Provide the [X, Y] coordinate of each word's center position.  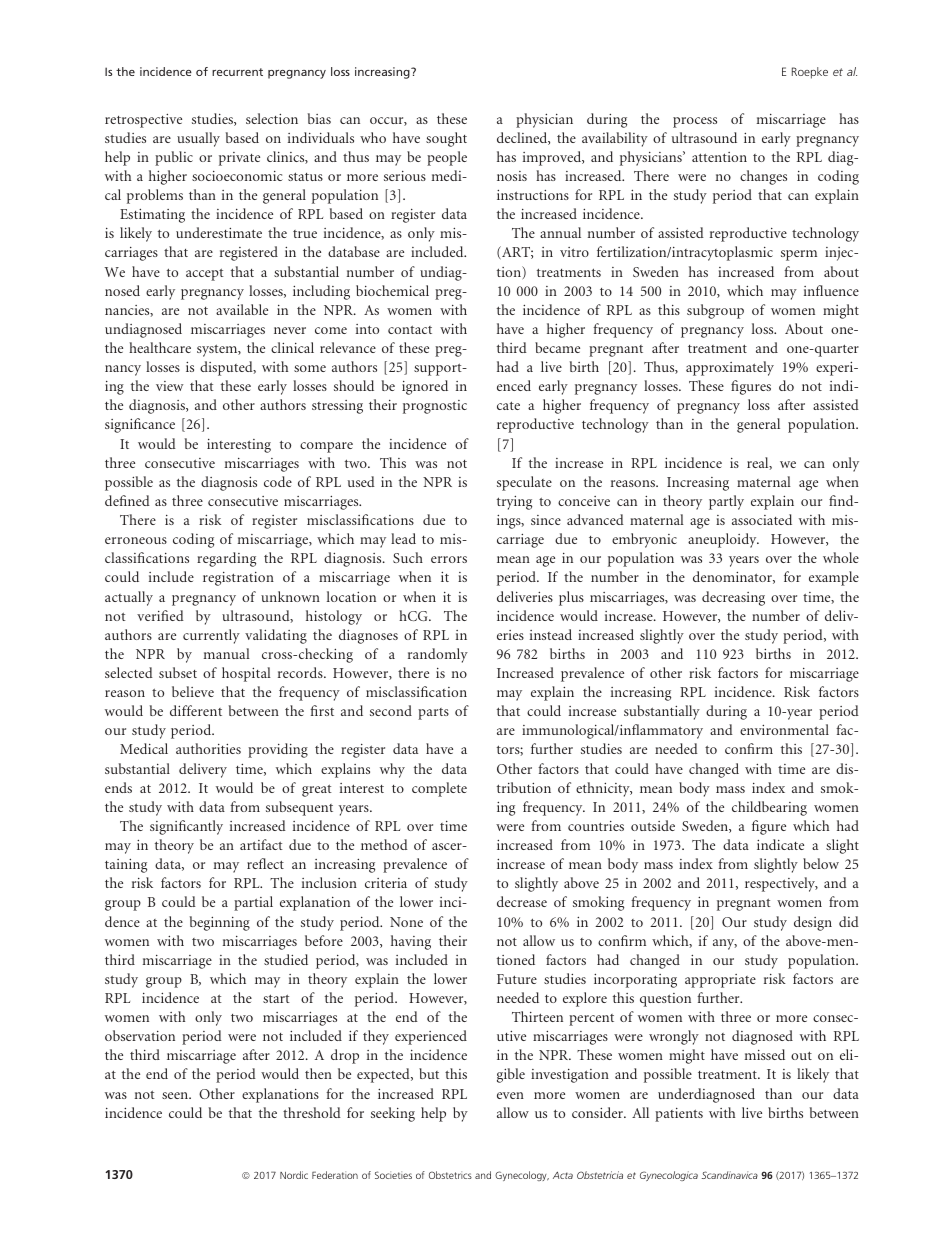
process [695, 122]
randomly [438, 655]
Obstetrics [450, 1175]
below [821, 863]
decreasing [733, 598]
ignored [425, 387]
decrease [522, 901]
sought [446, 139]
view [169, 386]
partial [253, 903]
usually [198, 139]
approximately [730, 368]
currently [211, 636]
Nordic [294, 1175]
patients [679, 1115]
